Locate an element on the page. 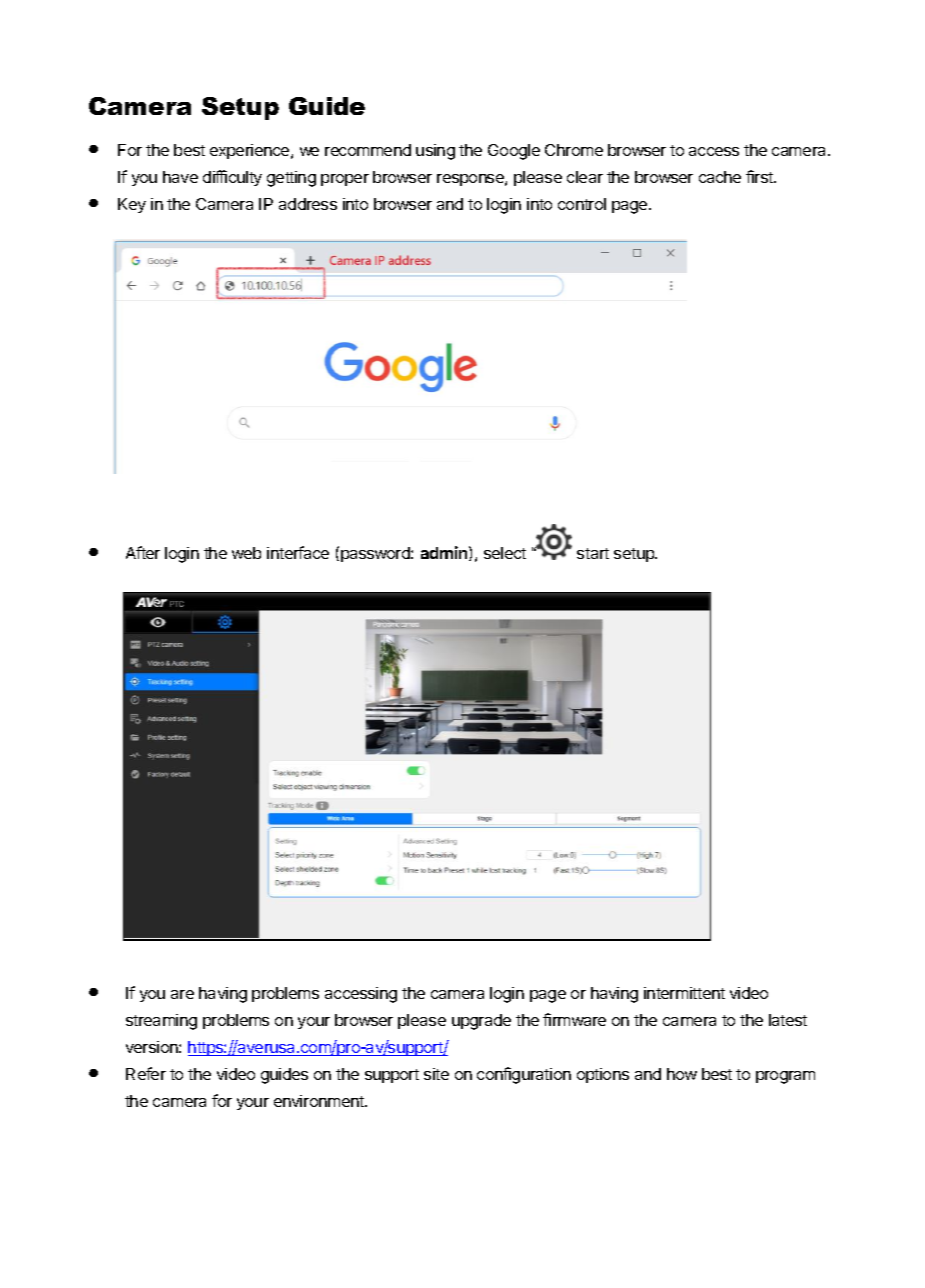 The image size is (925, 1288). first is located at coordinates (760, 176).
